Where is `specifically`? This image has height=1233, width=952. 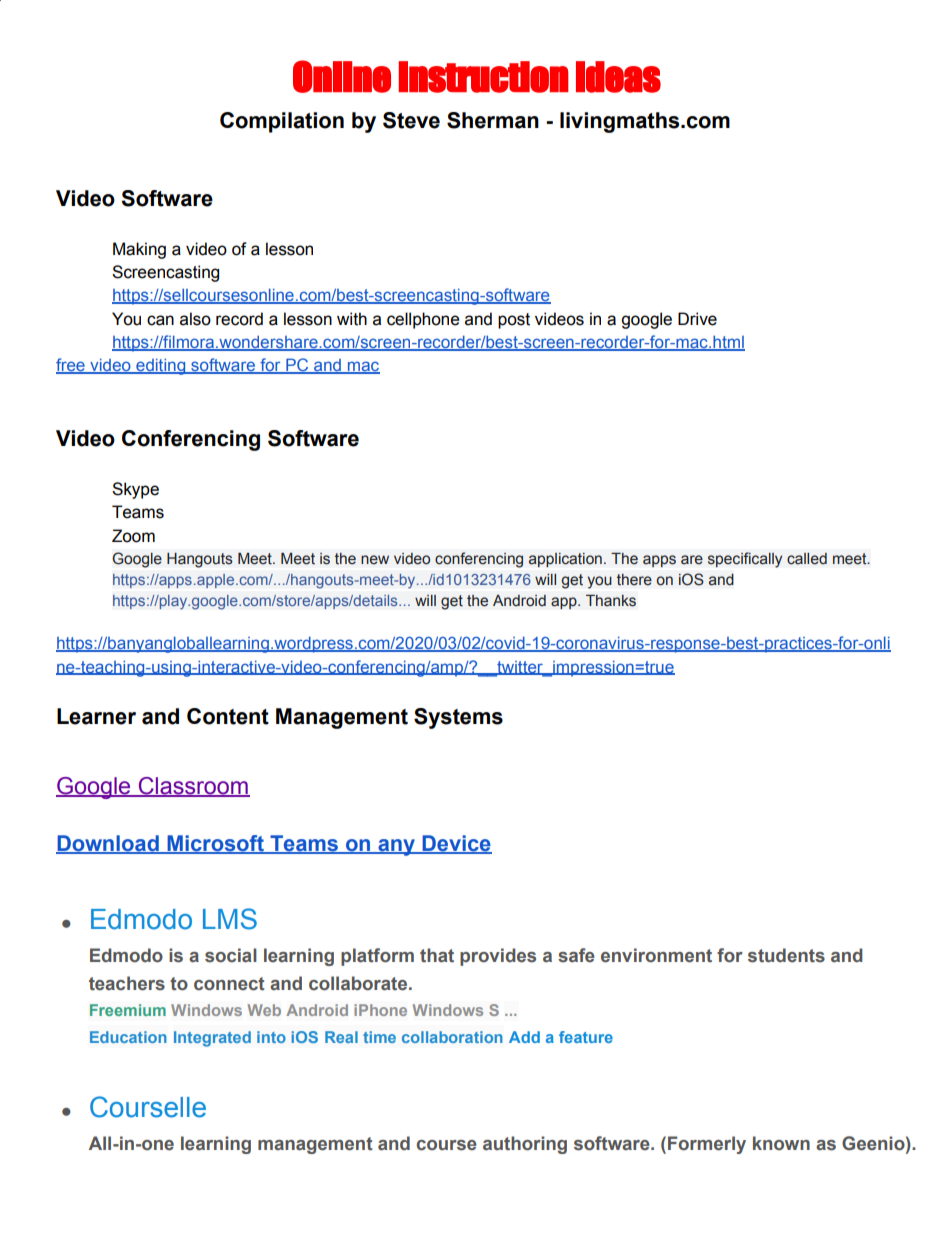
specifically is located at coordinates (745, 560).
